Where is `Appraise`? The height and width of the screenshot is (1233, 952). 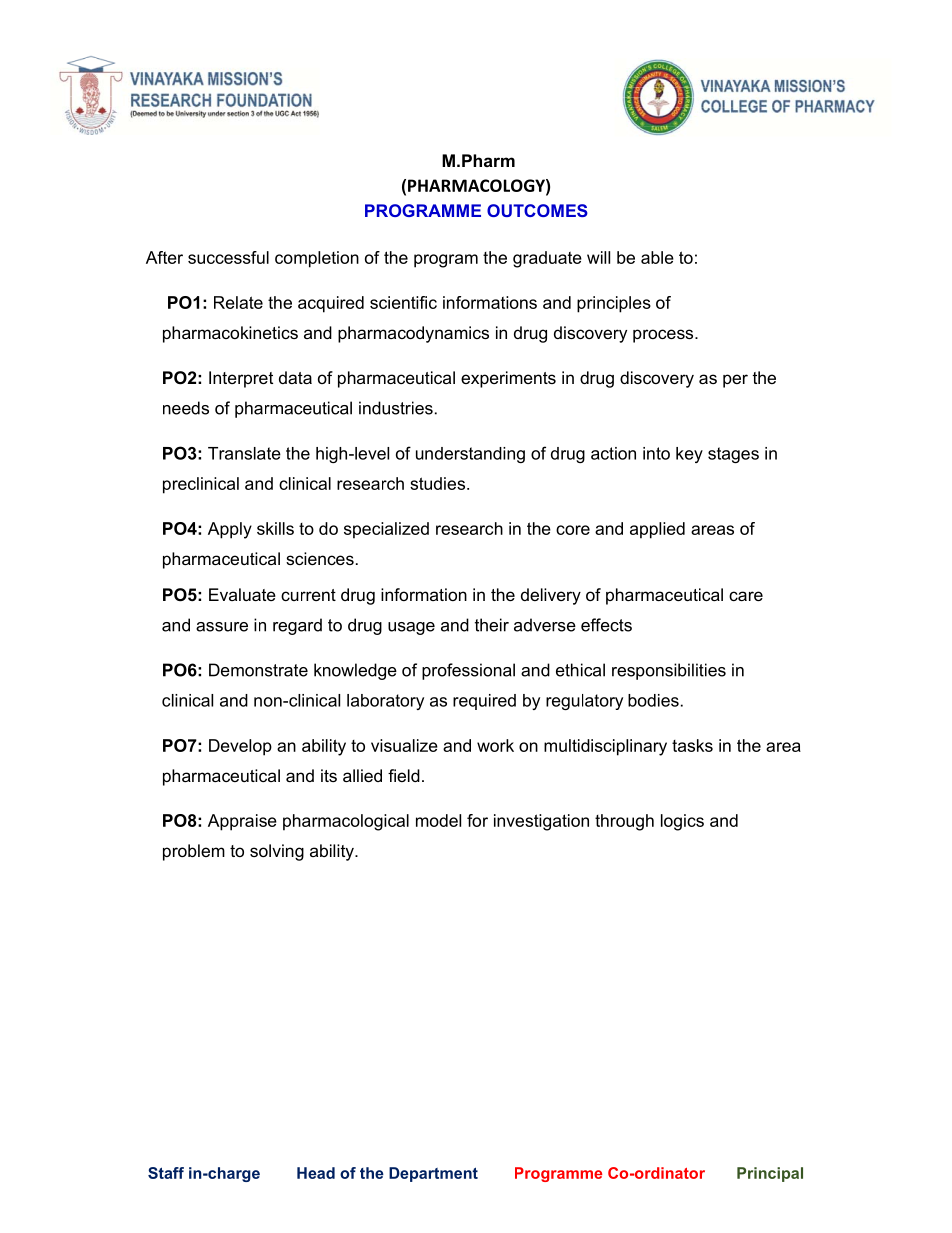 Appraise is located at coordinates (242, 822).
